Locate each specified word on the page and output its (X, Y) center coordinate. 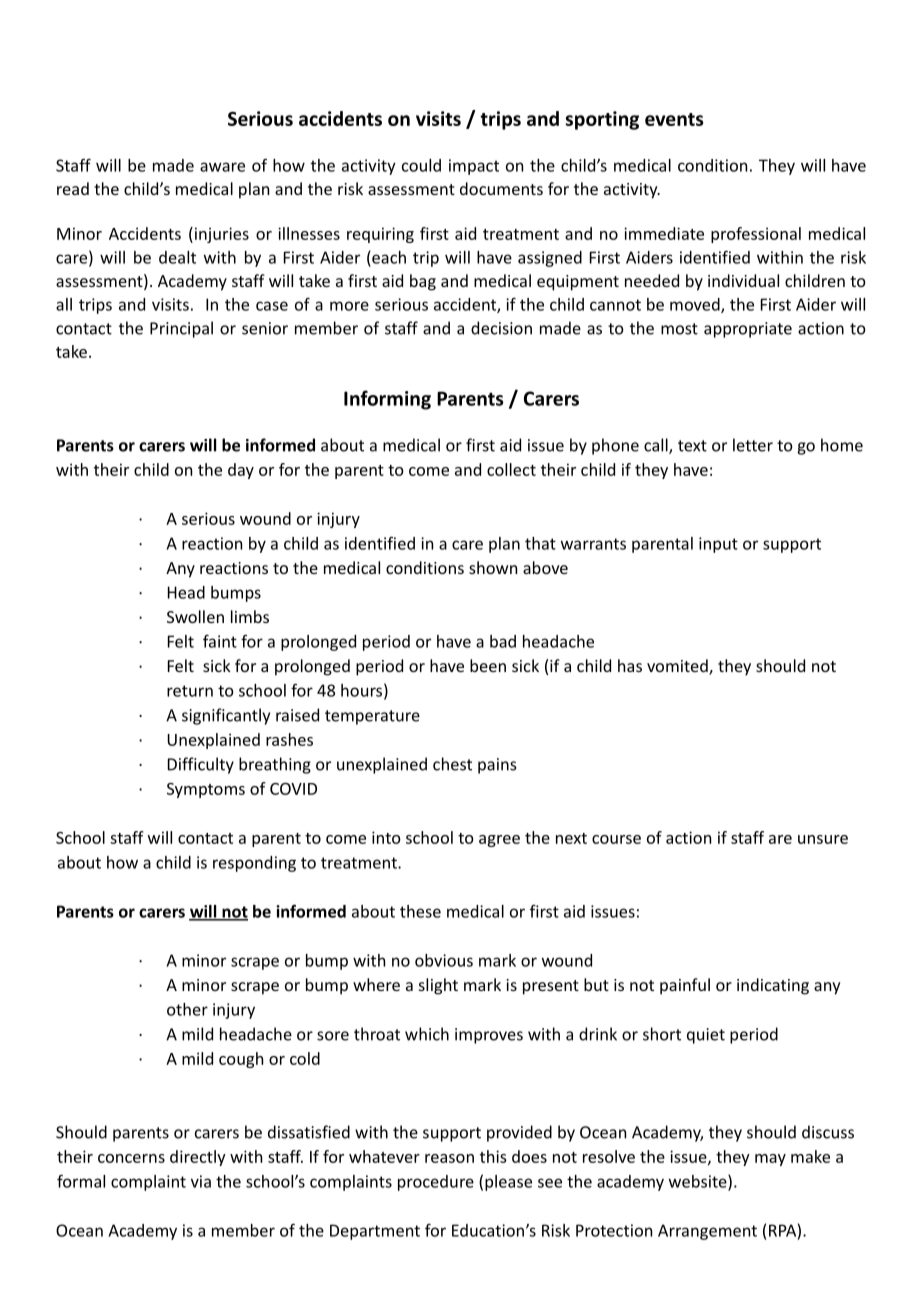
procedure (436, 1183)
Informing (387, 400)
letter (753, 445)
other (187, 1009)
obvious (444, 960)
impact (474, 167)
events (674, 119)
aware (222, 167)
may (770, 1160)
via (201, 1181)
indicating (773, 986)
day (241, 471)
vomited (678, 667)
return (190, 691)
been (488, 665)
